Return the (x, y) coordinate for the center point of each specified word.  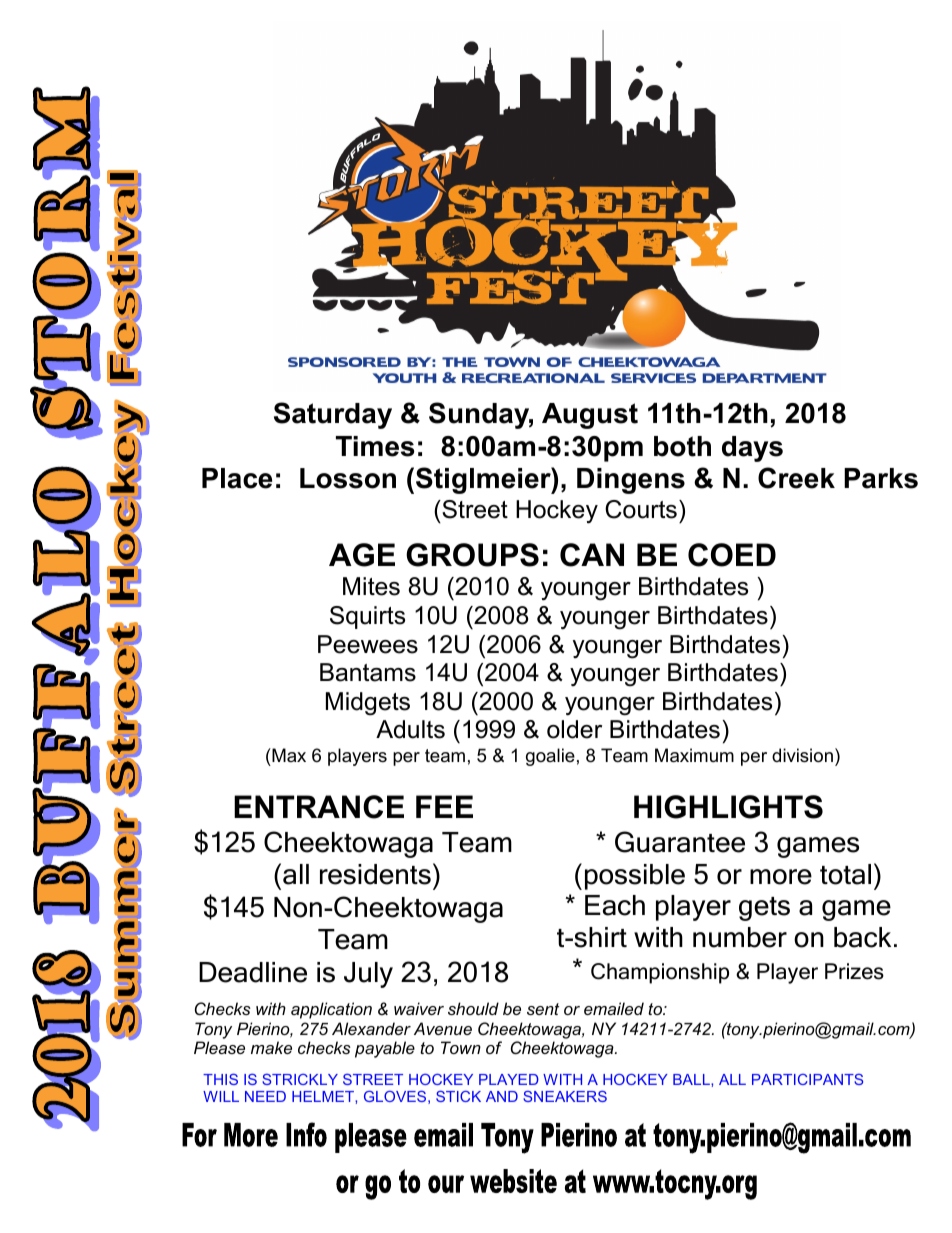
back (862, 937)
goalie (550, 757)
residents (375, 874)
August (590, 416)
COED (732, 555)
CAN (592, 555)
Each (615, 905)
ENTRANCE (319, 807)
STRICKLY (300, 1079)
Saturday (333, 415)
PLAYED (509, 1079)
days (752, 449)
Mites (371, 586)
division (802, 755)
